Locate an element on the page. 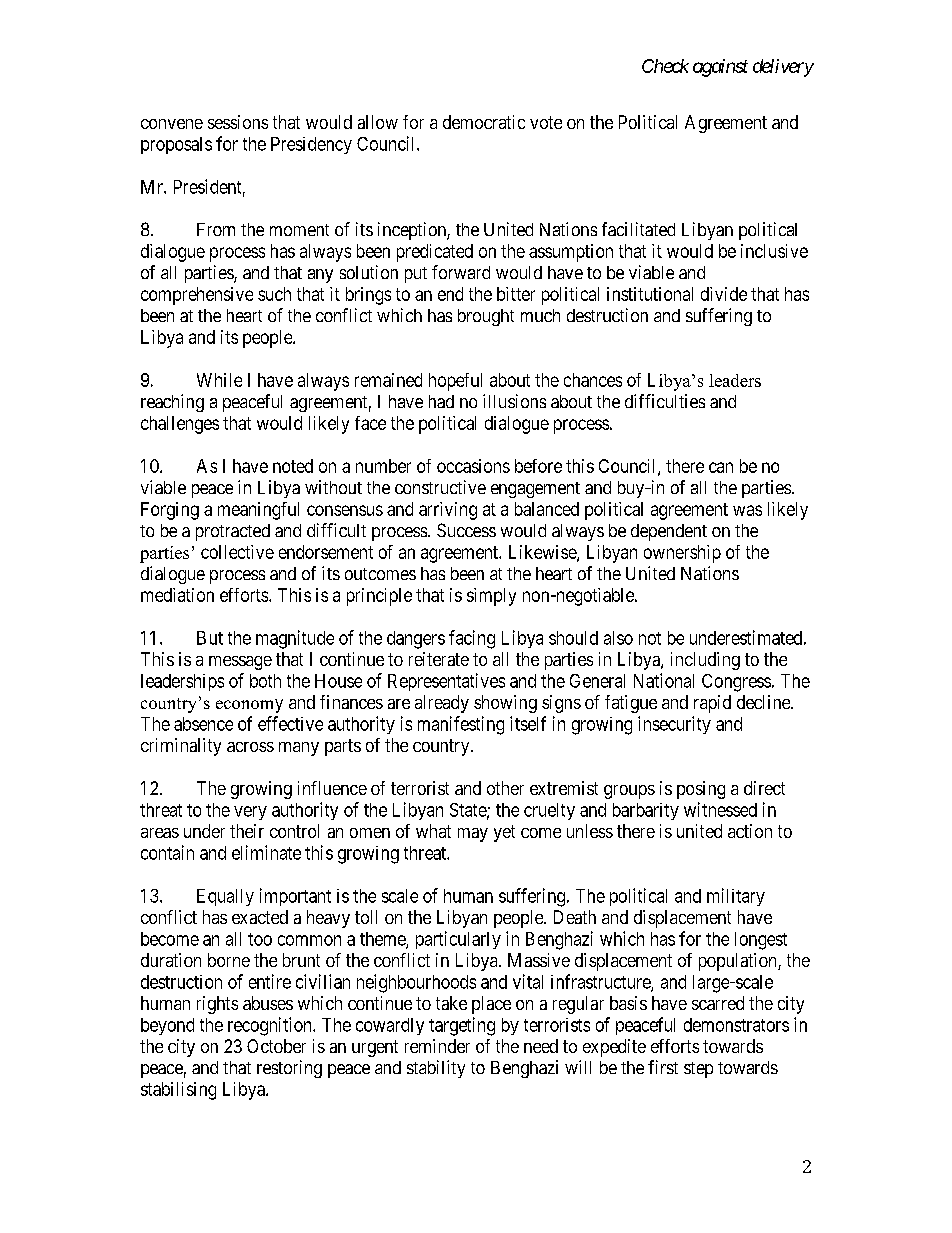  their is located at coordinates (247, 831).
